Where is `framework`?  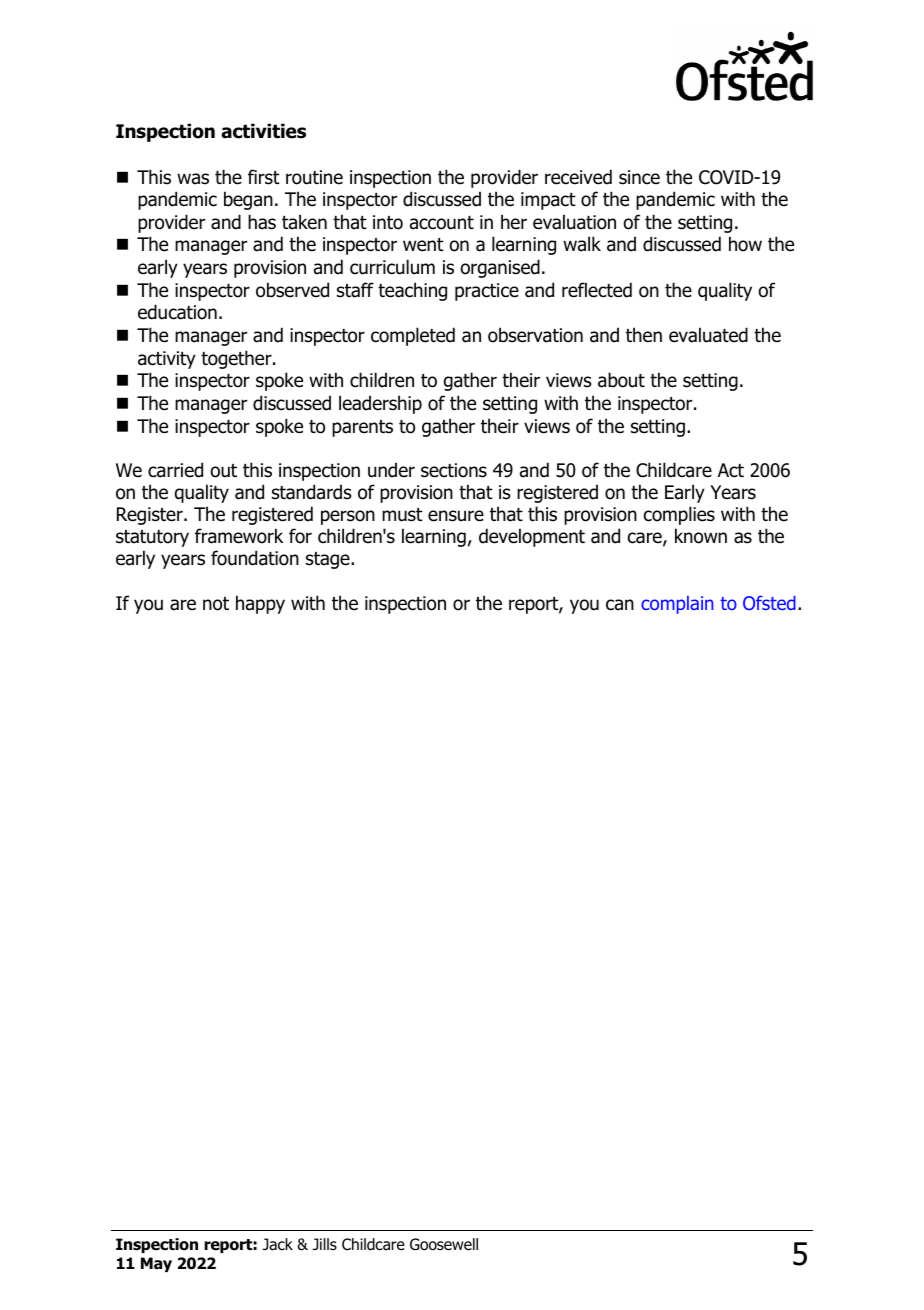 framework is located at coordinates (239, 536).
